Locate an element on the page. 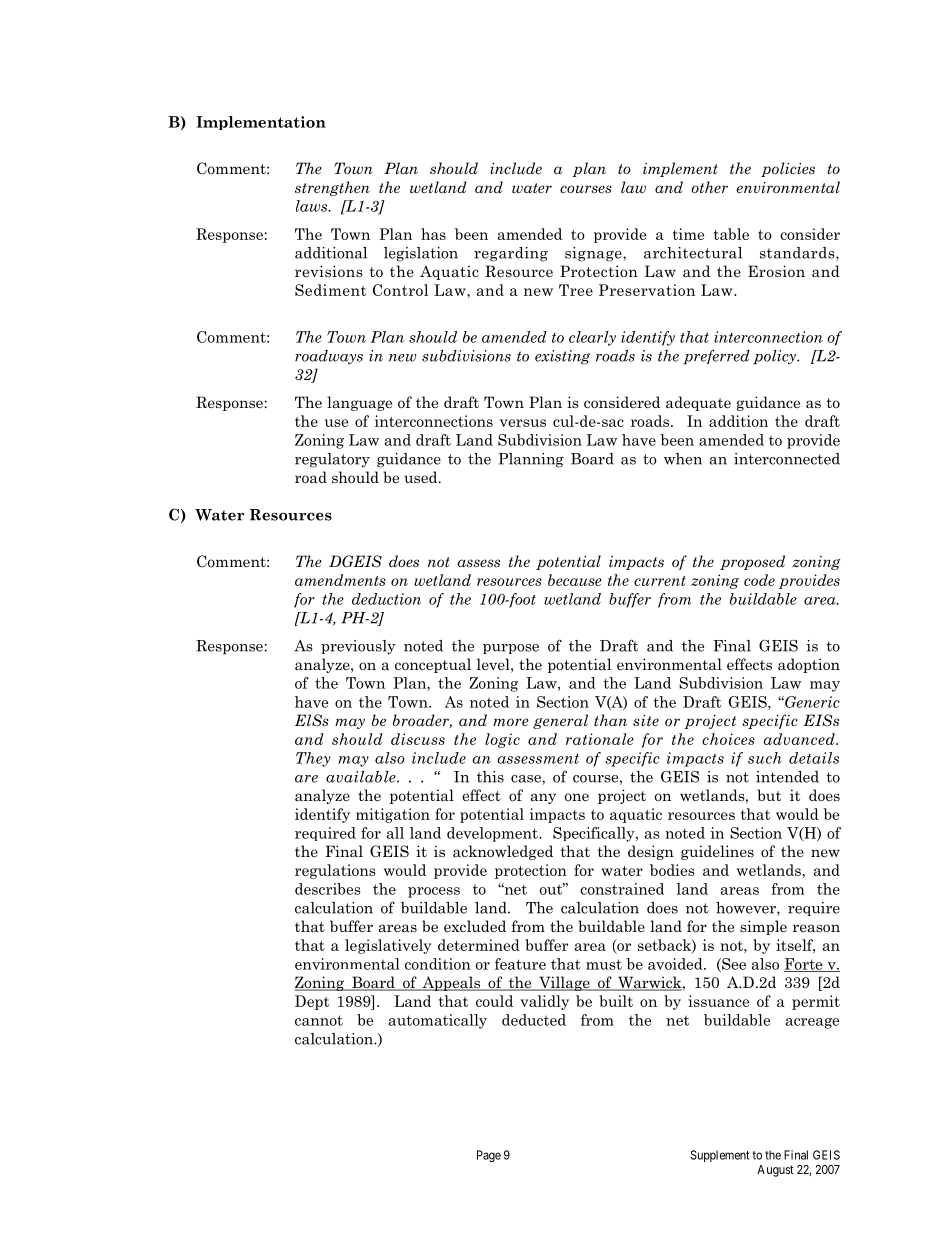 The width and height of the page is (952, 1233). strengthen is located at coordinates (332, 188).
